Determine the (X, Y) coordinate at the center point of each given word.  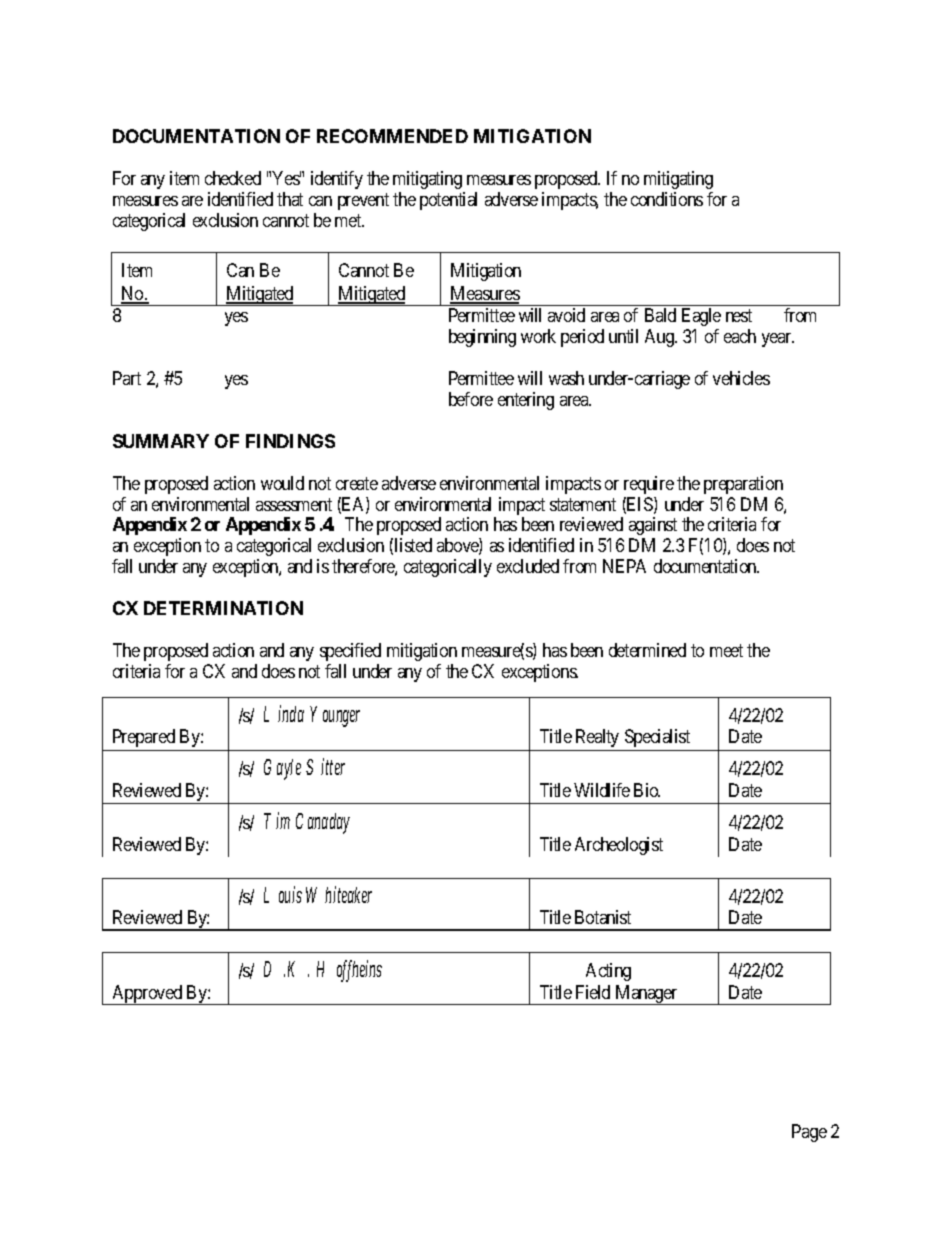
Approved (147, 995)
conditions (667, 199)
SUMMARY (161, 441)
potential (448, 201)
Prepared (144, 738)
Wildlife (602, 790)
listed (413, 545)
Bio (647, 790)
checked (233, 178)
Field (593, 992)
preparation (743, 485)
